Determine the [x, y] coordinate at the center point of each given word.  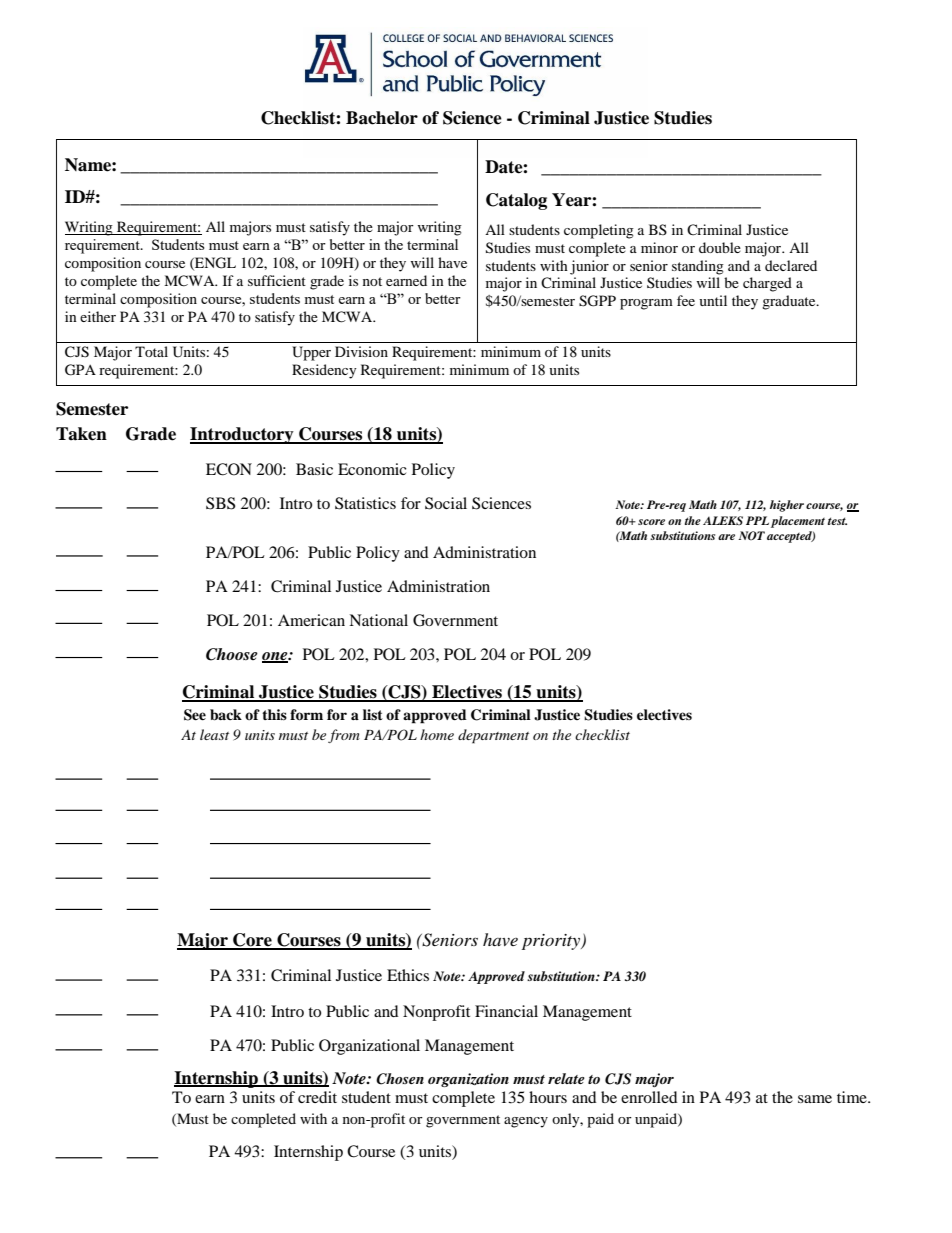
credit [317, 1097]
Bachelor [382, 118]
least [214, 734]
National [378, 620]
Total [151, 351]
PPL [757, 520]
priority [552, 942]
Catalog [516, 201]
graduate [790, 302]
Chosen [400, 1079]
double [720, 247]
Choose [232, 654]
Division [361, 351]
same [815, 1099]
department [493, 736]
